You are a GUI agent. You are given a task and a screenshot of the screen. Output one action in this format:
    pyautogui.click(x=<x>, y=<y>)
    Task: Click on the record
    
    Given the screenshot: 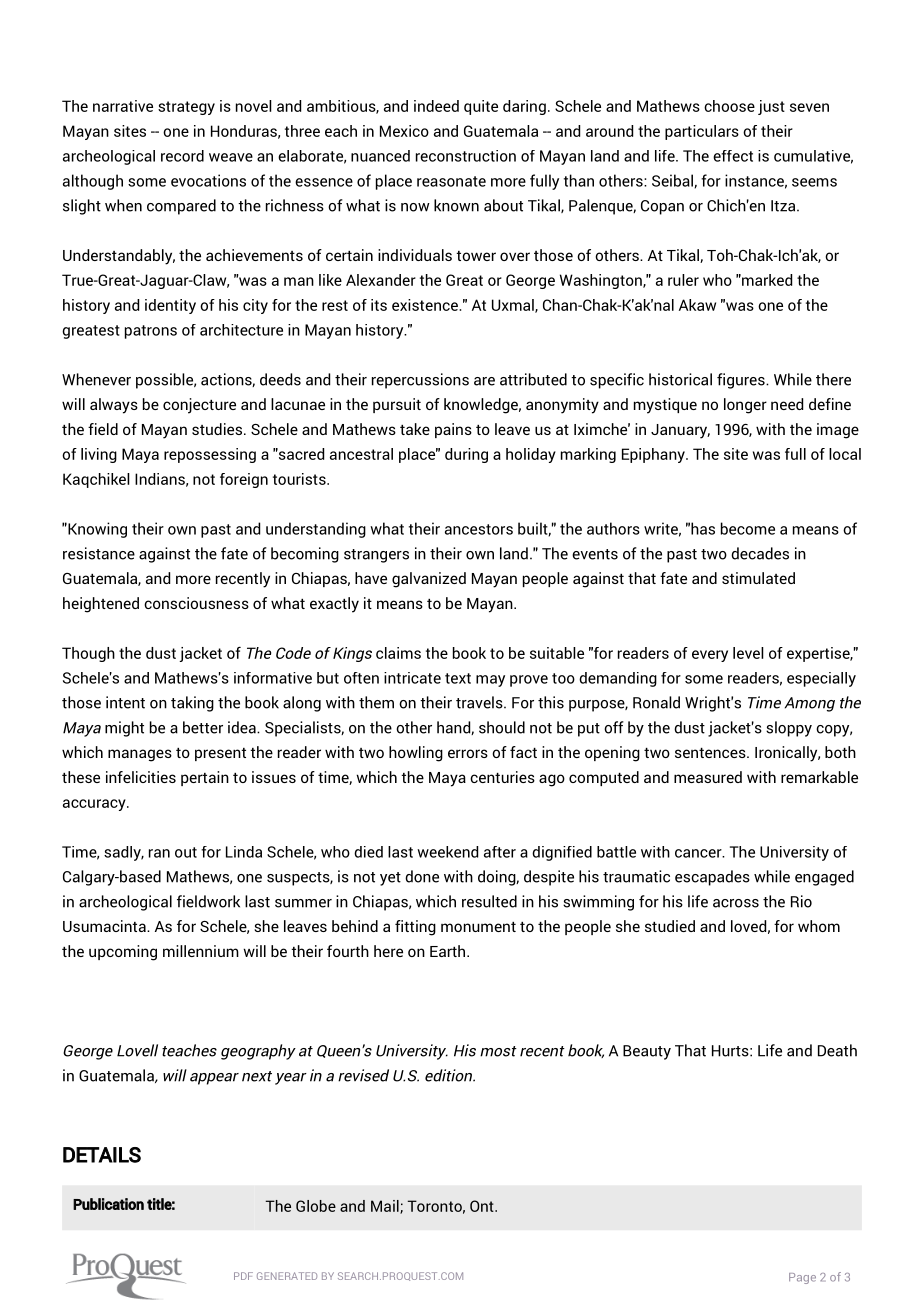 What is the action you would take?
    pyautogui.click(x=182, y=156)
